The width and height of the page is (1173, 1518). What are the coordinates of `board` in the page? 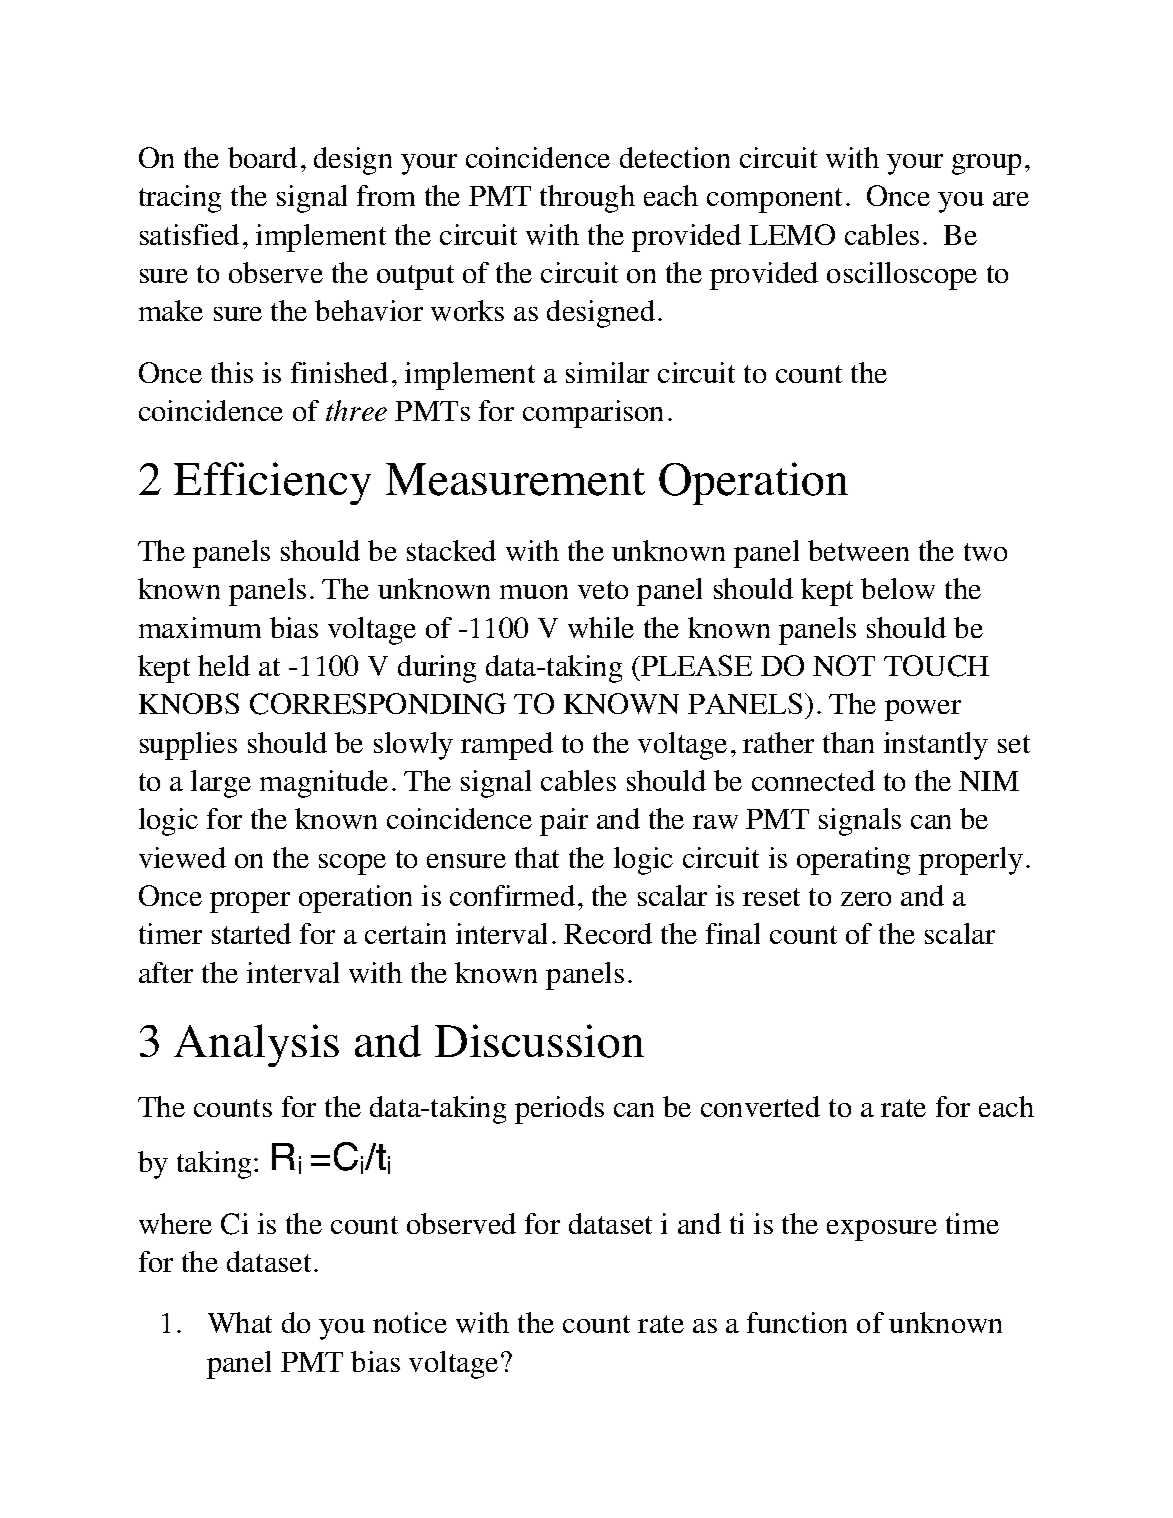 It's located at (262, 157).
